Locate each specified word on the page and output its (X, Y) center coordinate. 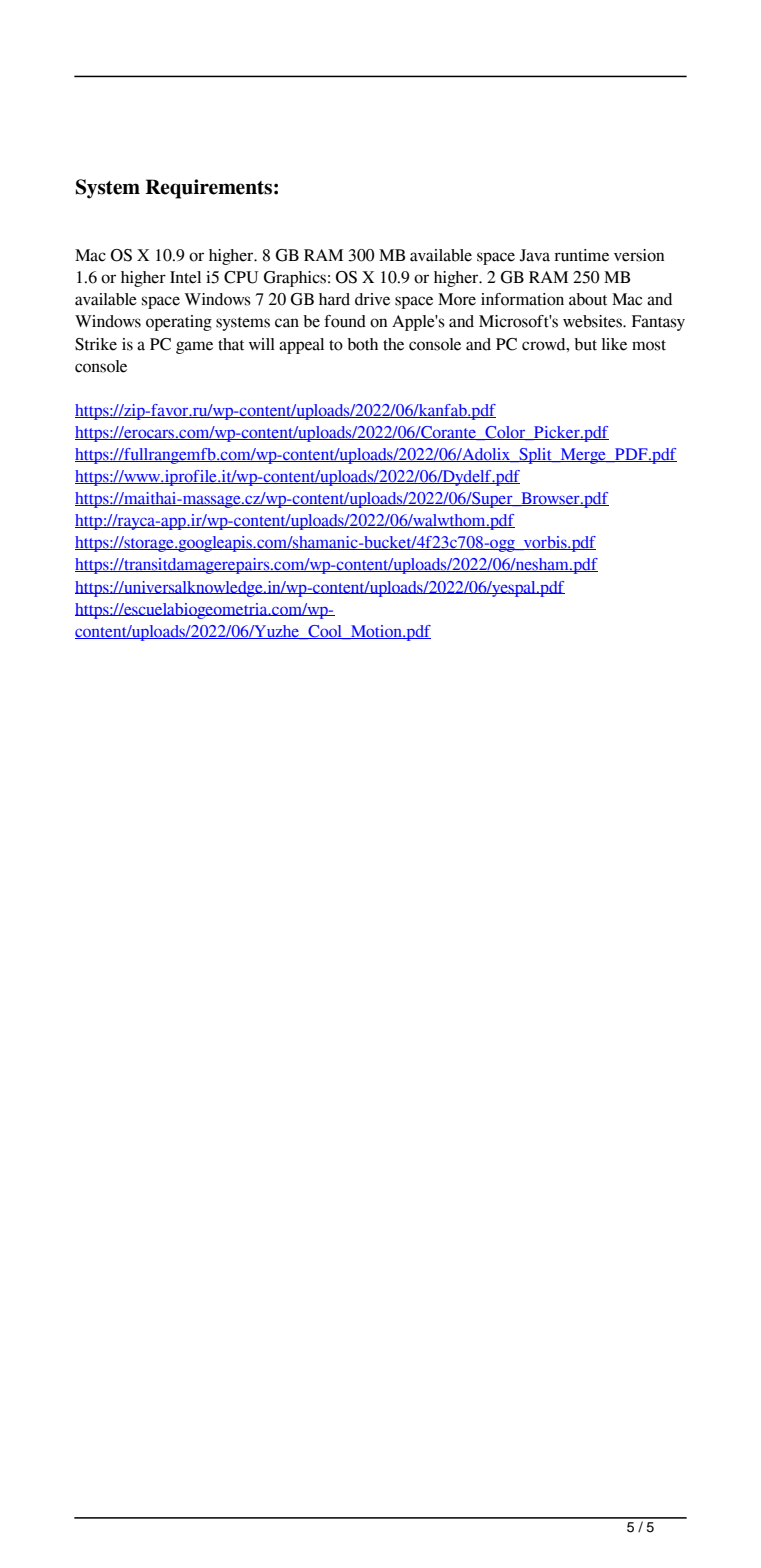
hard (334, 299)
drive (372, 299)
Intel (185, 277)
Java (535, 255)
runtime (581, 255)
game (194, 347)
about (588, 299)
